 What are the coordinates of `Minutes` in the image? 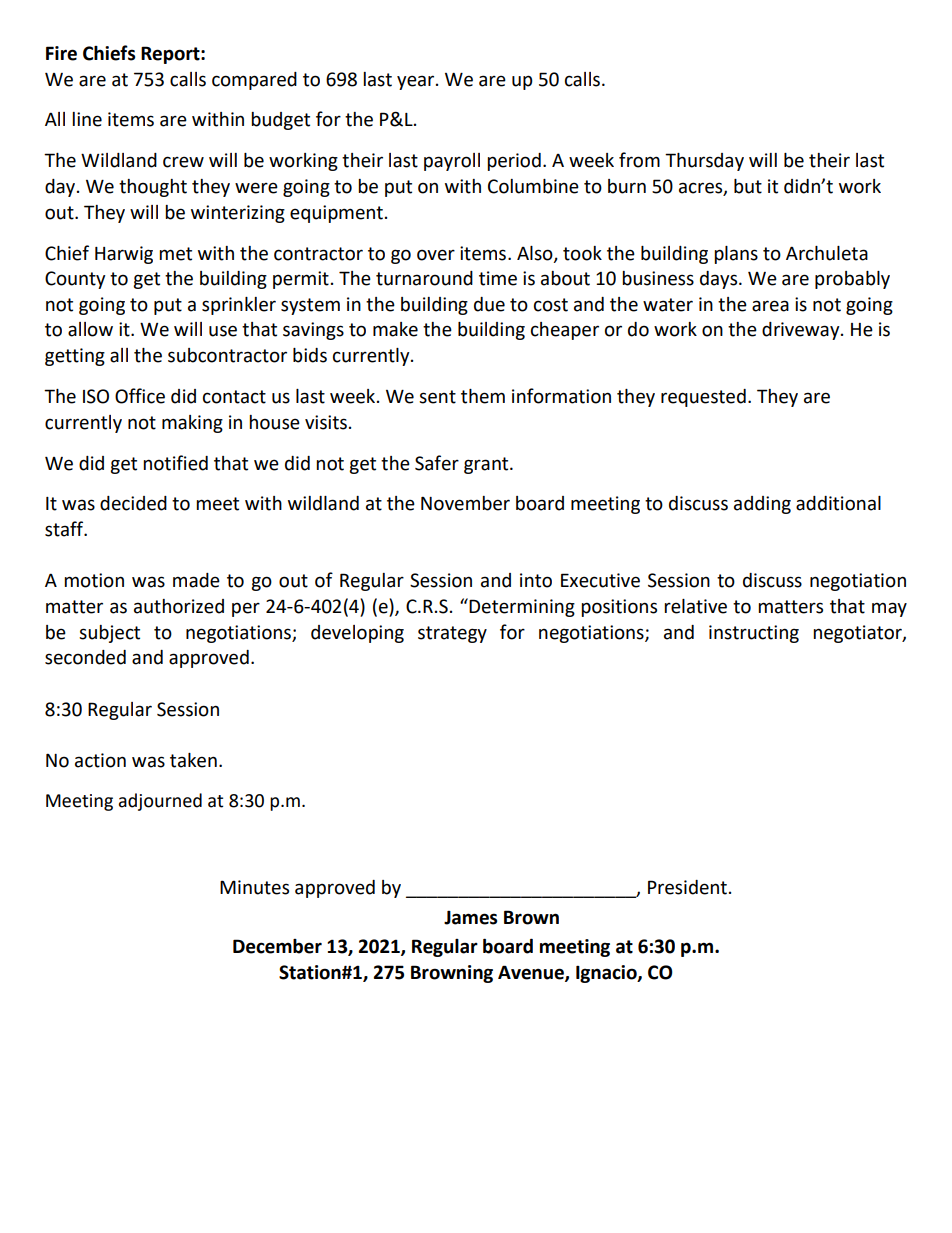 It's located at (254, 887).
